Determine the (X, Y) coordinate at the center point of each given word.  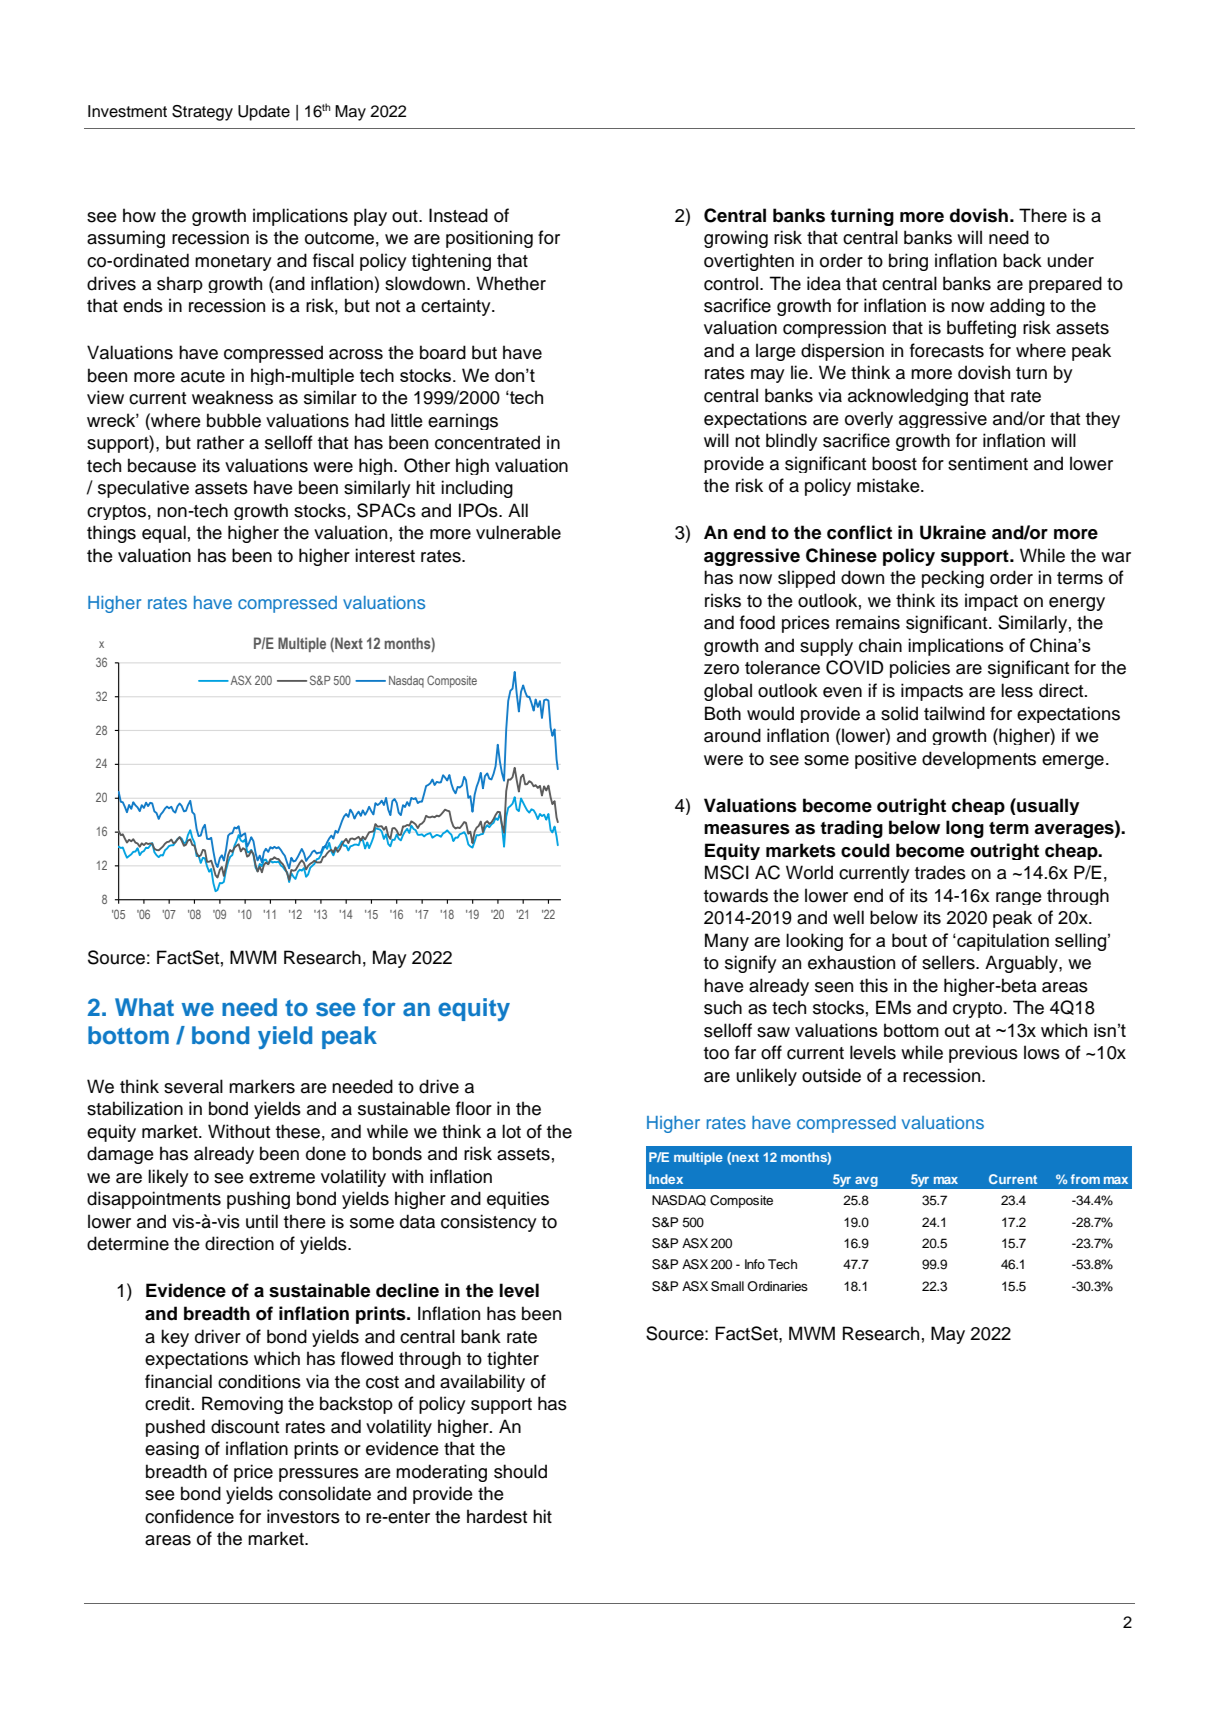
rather (220, 442)
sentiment (988, 463)
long (965, 829)
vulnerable (518, 532)
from (1085, 1179)
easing (172, 1450)
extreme (282, 1177)
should (520, 1471)
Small (727, 1286)
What (144, 1007)
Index (666, 1179)
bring (908, 262)
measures (747, 829)
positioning (489, 239)
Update (264, 113)
